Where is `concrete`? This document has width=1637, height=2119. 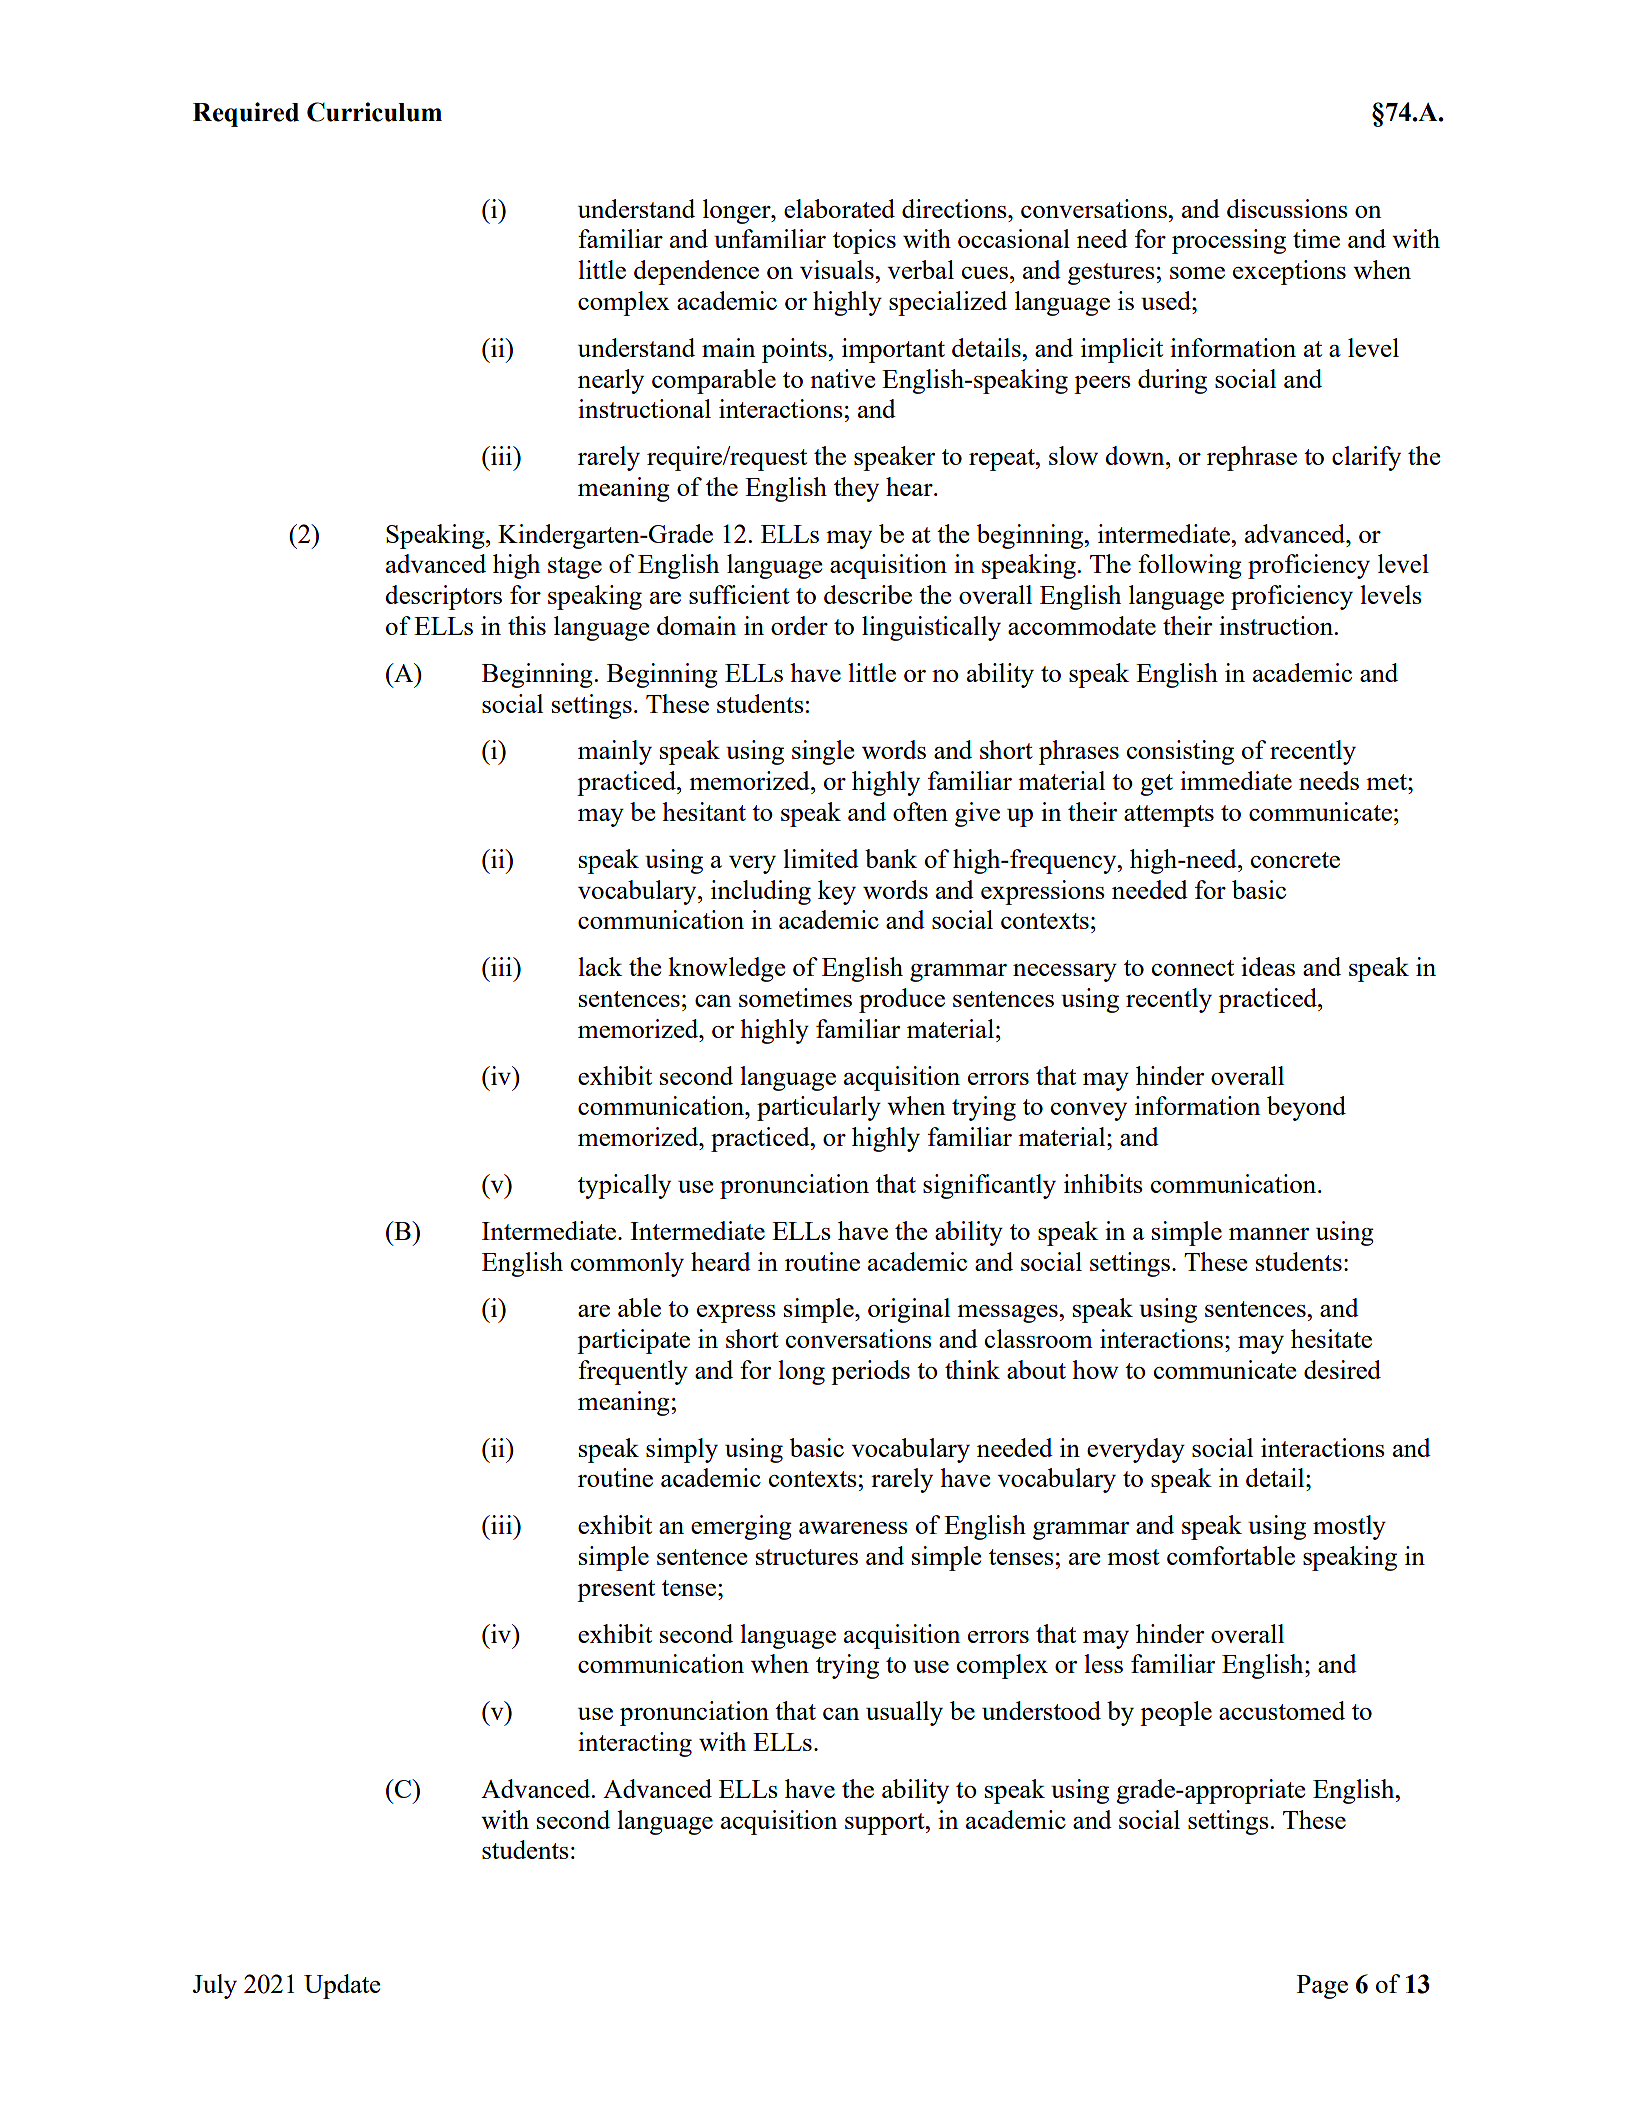 concrete is located at coordinates (1295, 860).
